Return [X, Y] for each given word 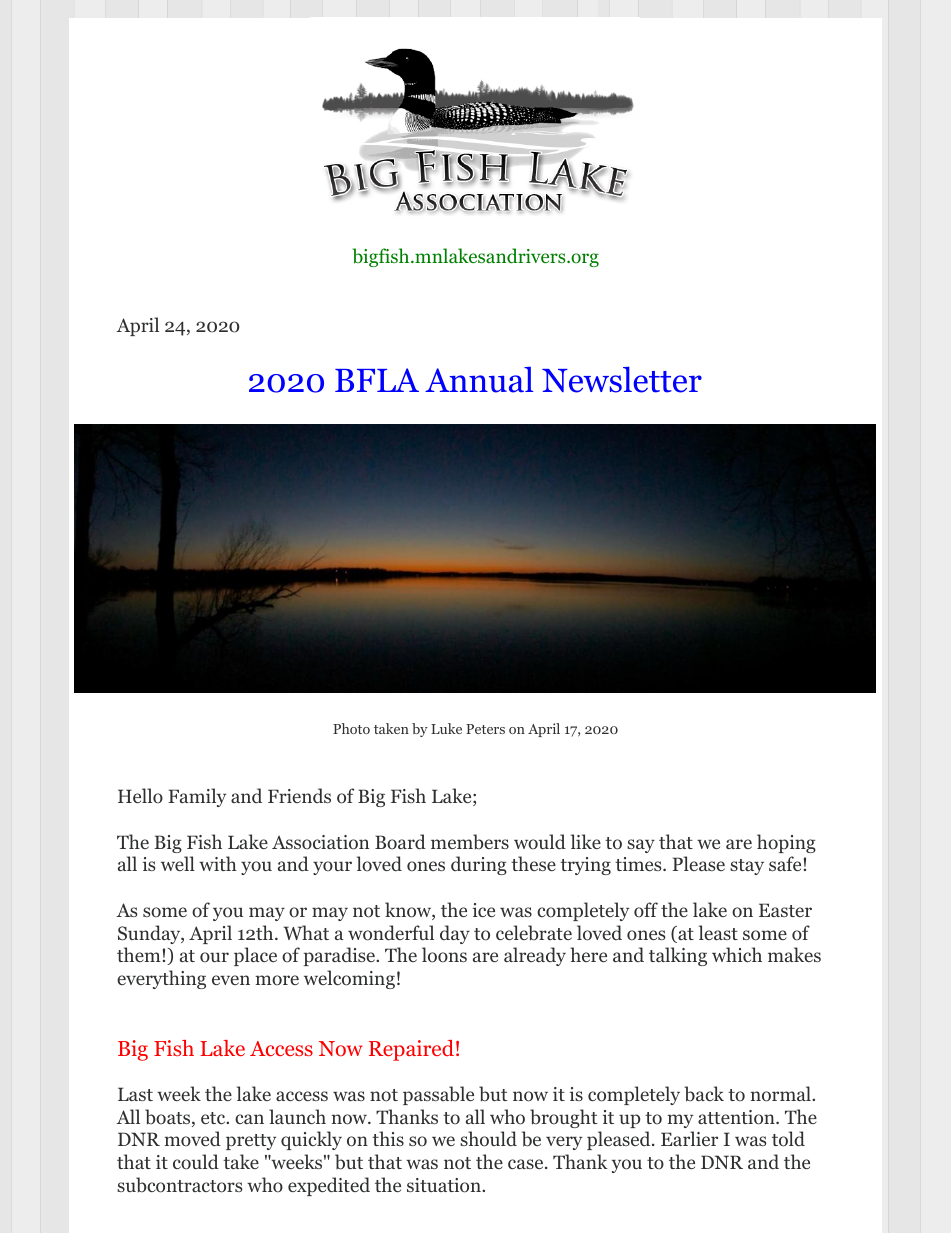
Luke [446, 728]
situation [445, 1185]
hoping [786, 843]
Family [197, 797]
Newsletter [622, 380]
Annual [479, 380]
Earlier [689, 1138]
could [196, 1162]
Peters [485, 729]
